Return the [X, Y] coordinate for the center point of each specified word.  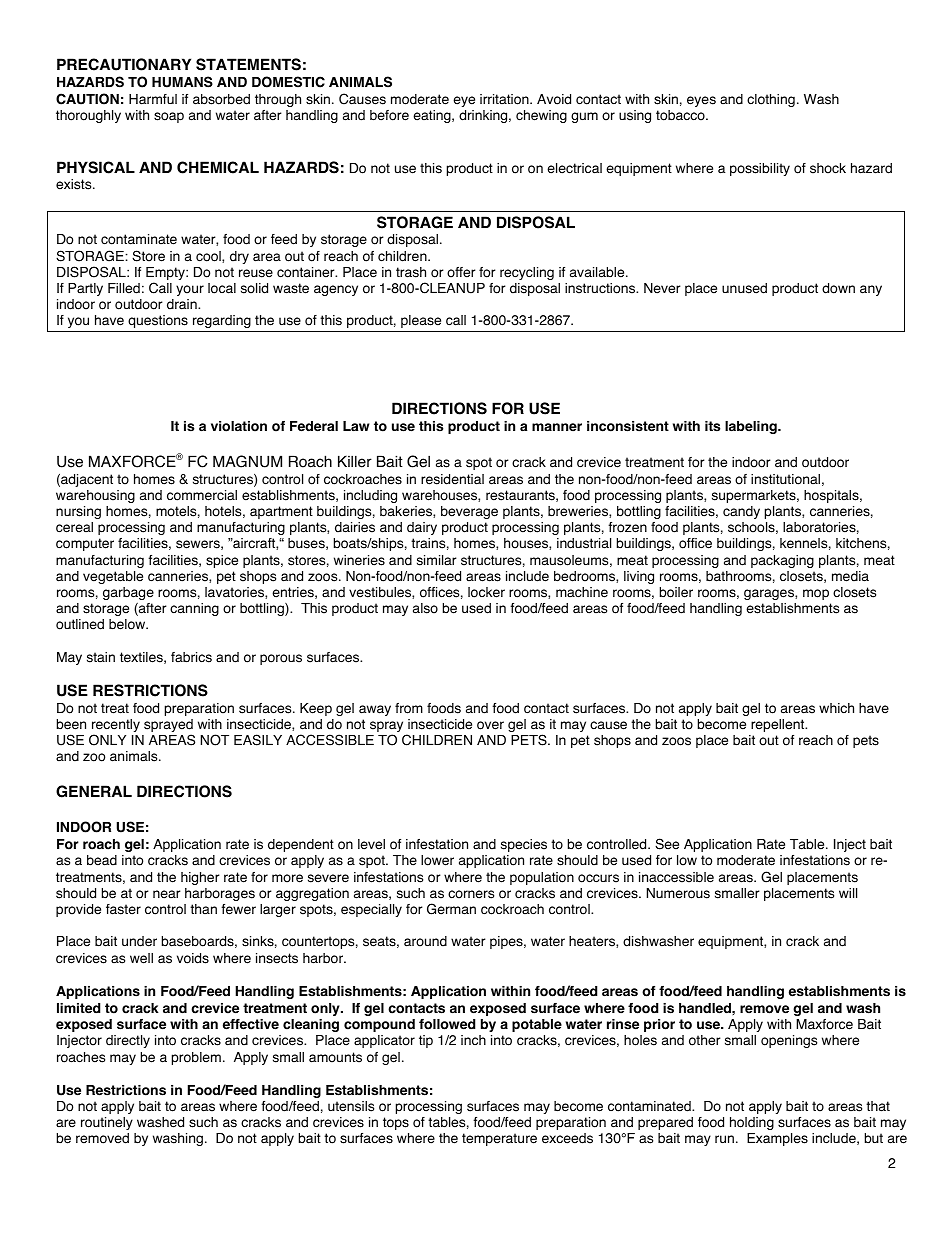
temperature [499, 1139]
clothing [771, 100]
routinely [107, 1123]
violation [239, 426]
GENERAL [94, 791]
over [490, 725]
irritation [505, 99]
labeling [752, 427]
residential [452, 479]
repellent [779, 725]
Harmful [153, 99]
